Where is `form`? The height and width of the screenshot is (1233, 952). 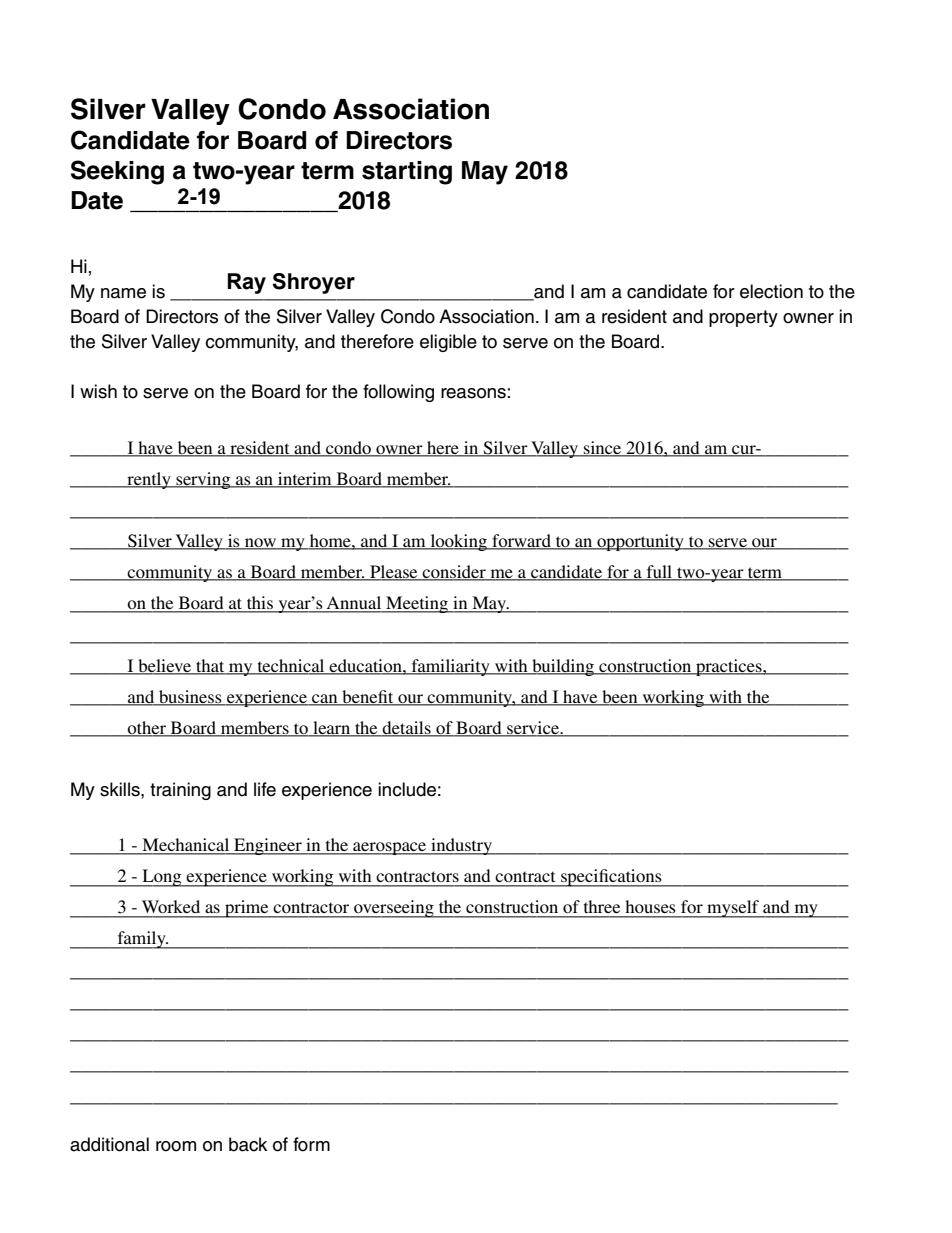 form is located at coordinates (311, 1144).
